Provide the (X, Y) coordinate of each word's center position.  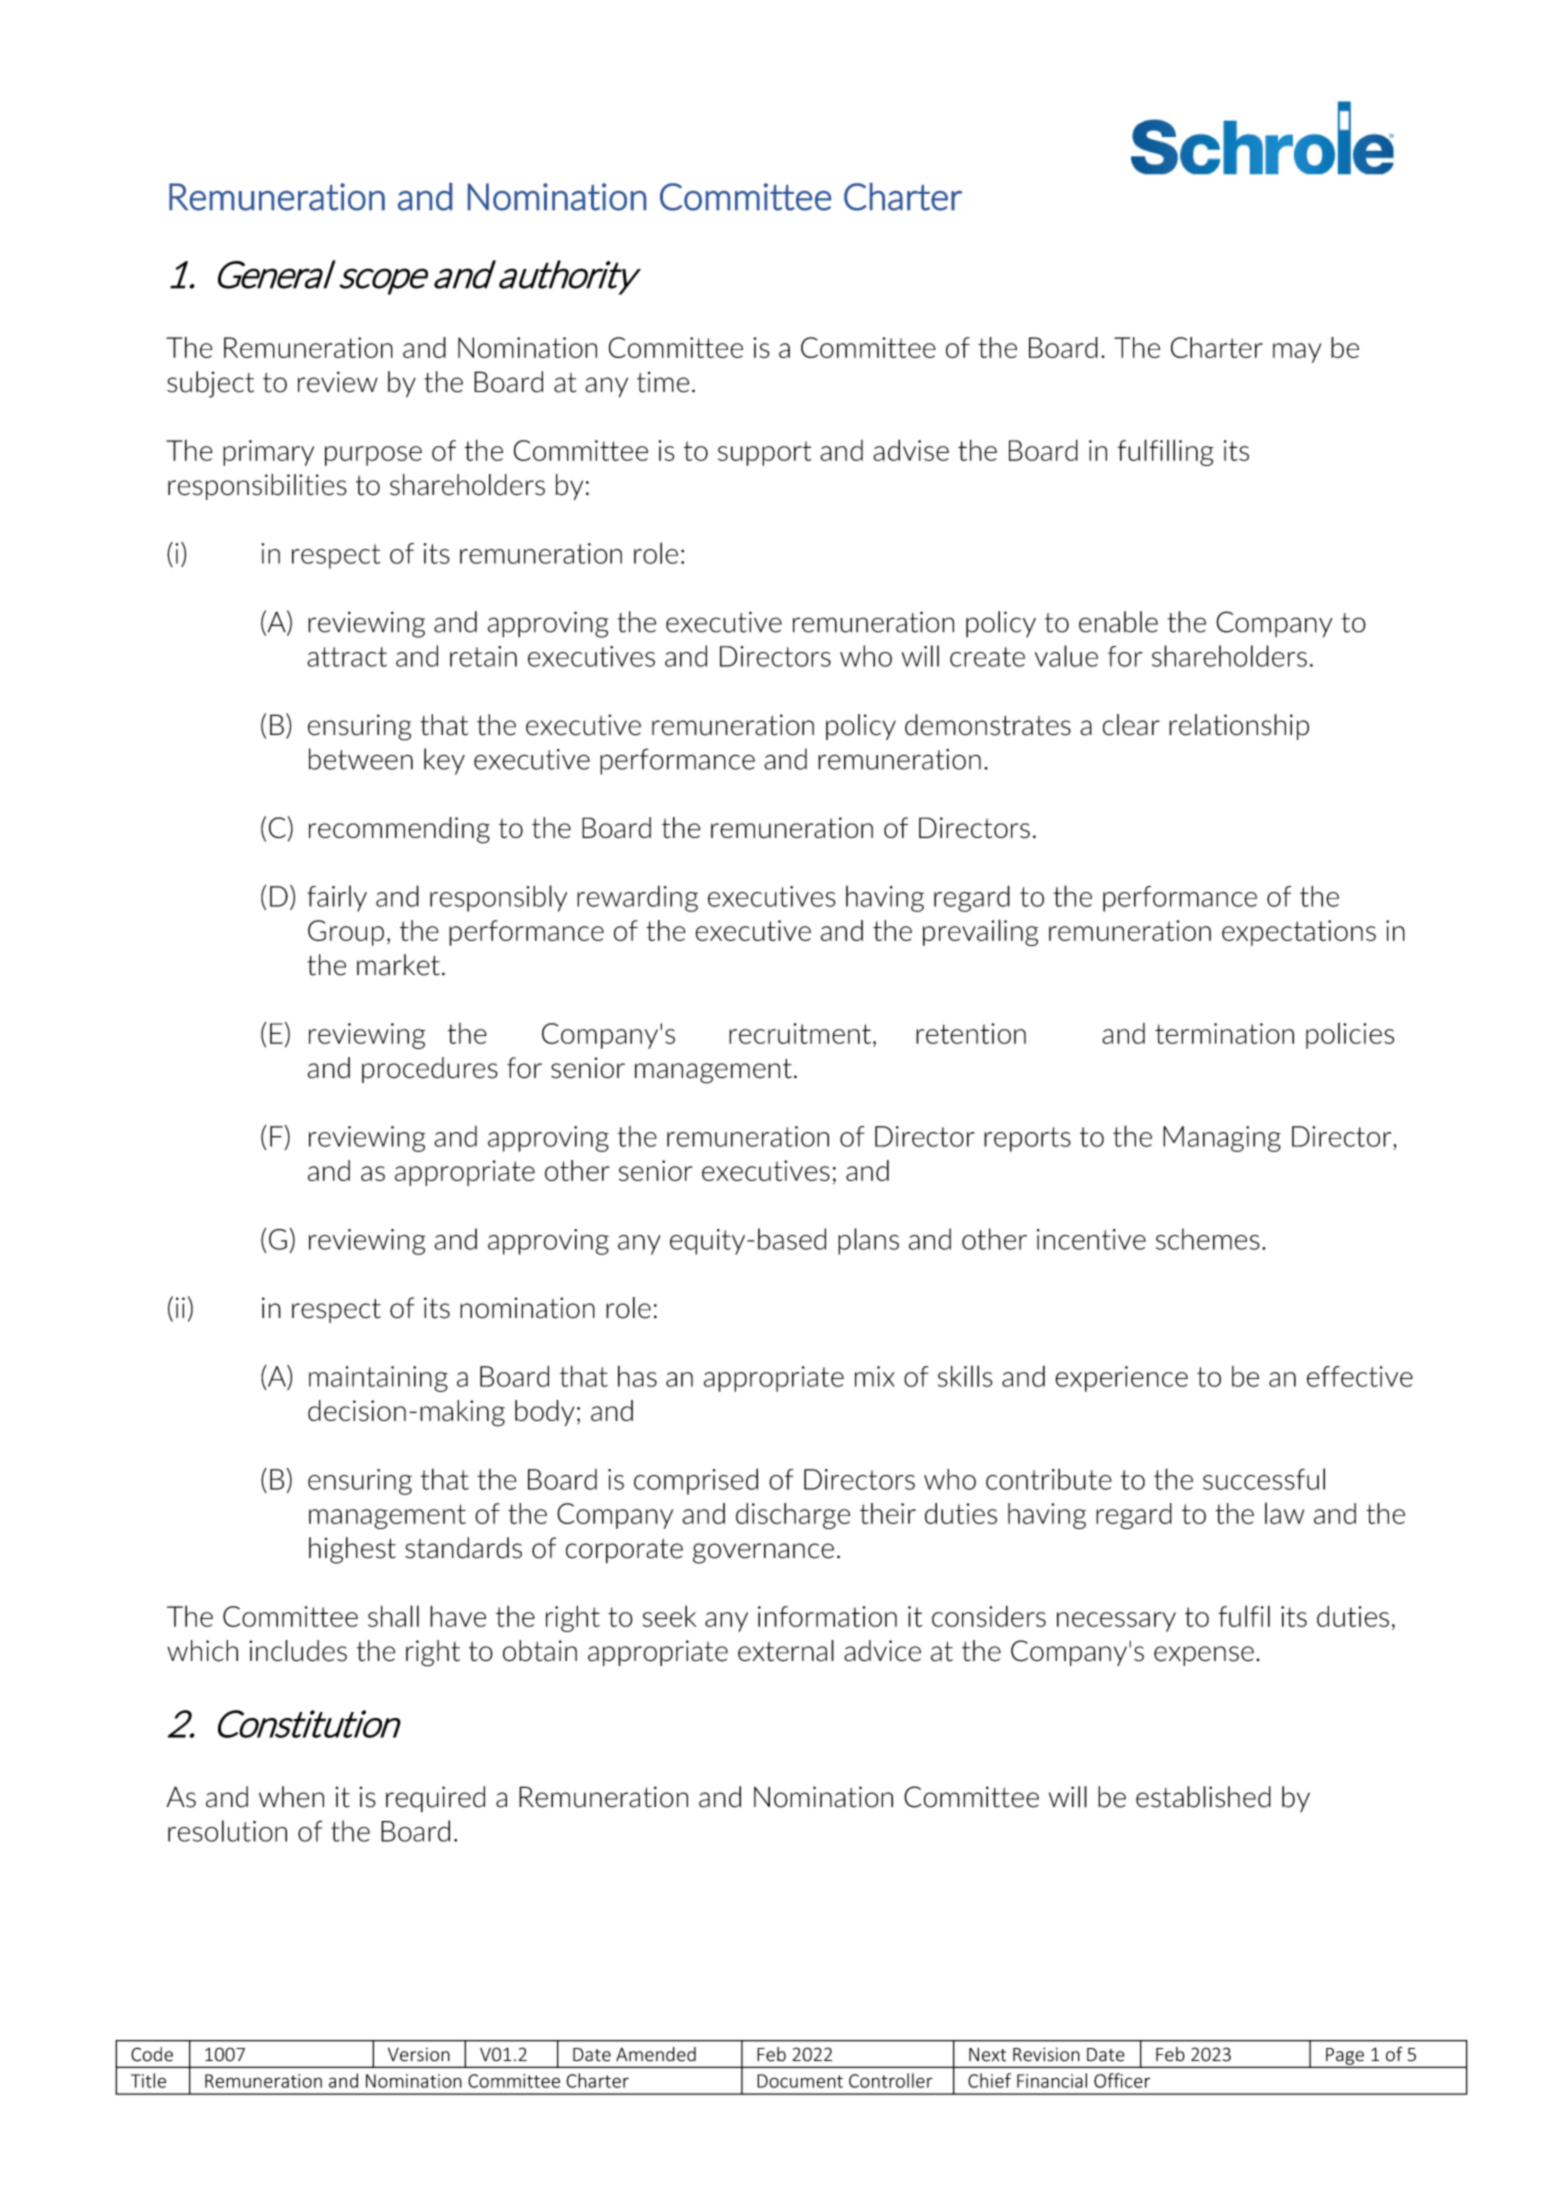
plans (868, 1241)
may (1297, 353)
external (786, 1651)
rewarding (637, 898)
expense (1204, 1656)
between (361, 759)
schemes (1208, 1239)
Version (419, 2054)
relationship (1239, 727)
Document (800, 2081)
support (765, 453)
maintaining (378, 1379)
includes (298, 1651)
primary (268, 453)
